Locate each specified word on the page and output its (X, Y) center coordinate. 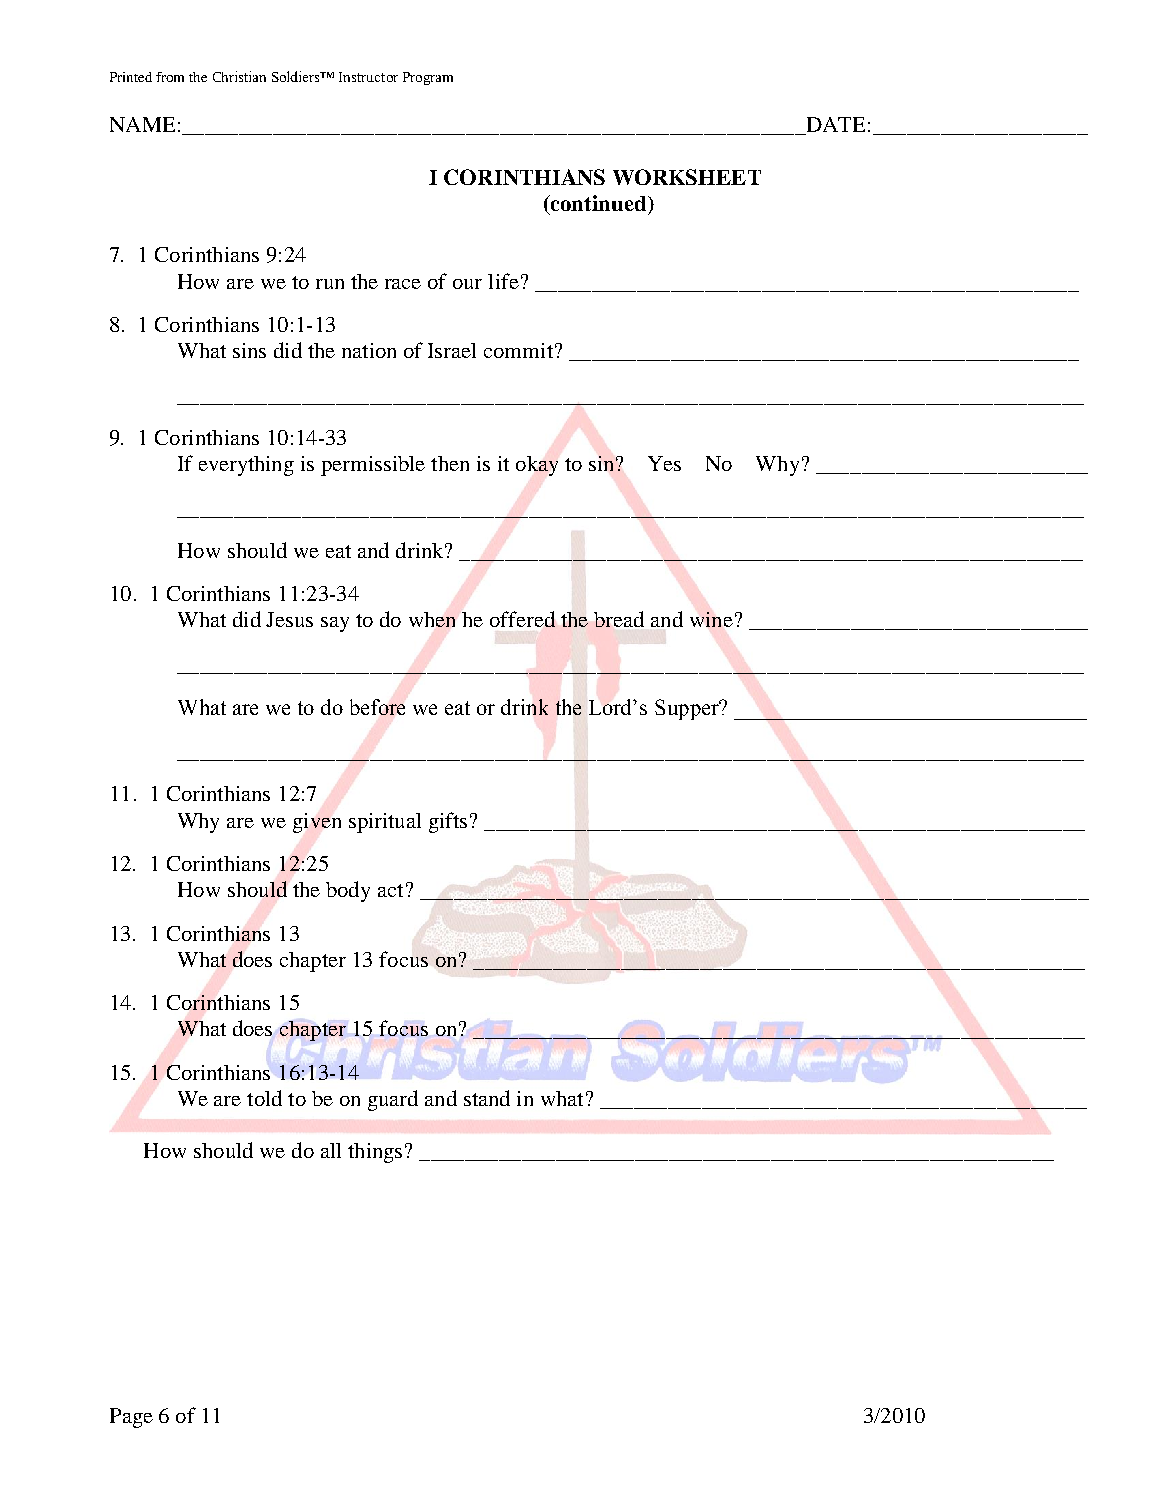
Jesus (289, 619)
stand (487, 1098)
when (432, 619)
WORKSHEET (687, 177)
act (390, 890)
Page (131, 1418)
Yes (664, 463)
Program (428, 78)
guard (393, 1100)
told (264, 1098)
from (170, 77)
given (317, 823)
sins (249, 350)
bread (619, 619)
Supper (688, 709)
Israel (452, 350)
